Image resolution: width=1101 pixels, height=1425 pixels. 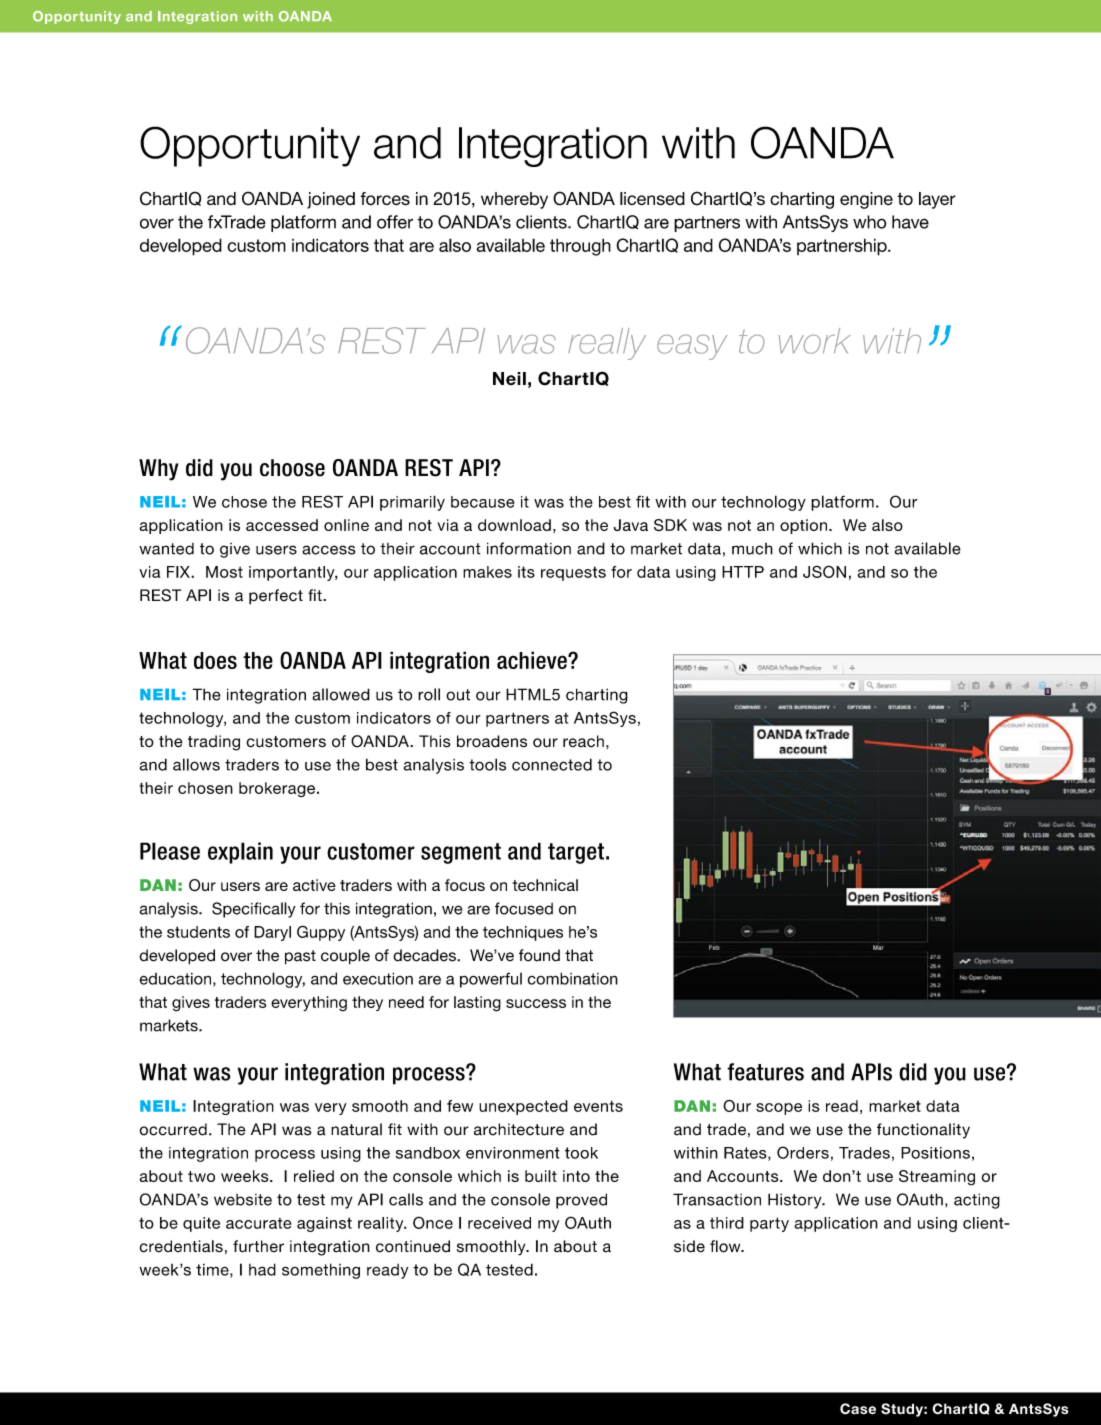 What do you see at coordinates (552, 764) in the page?
I see `connected` at bounding box center [552, 764].
